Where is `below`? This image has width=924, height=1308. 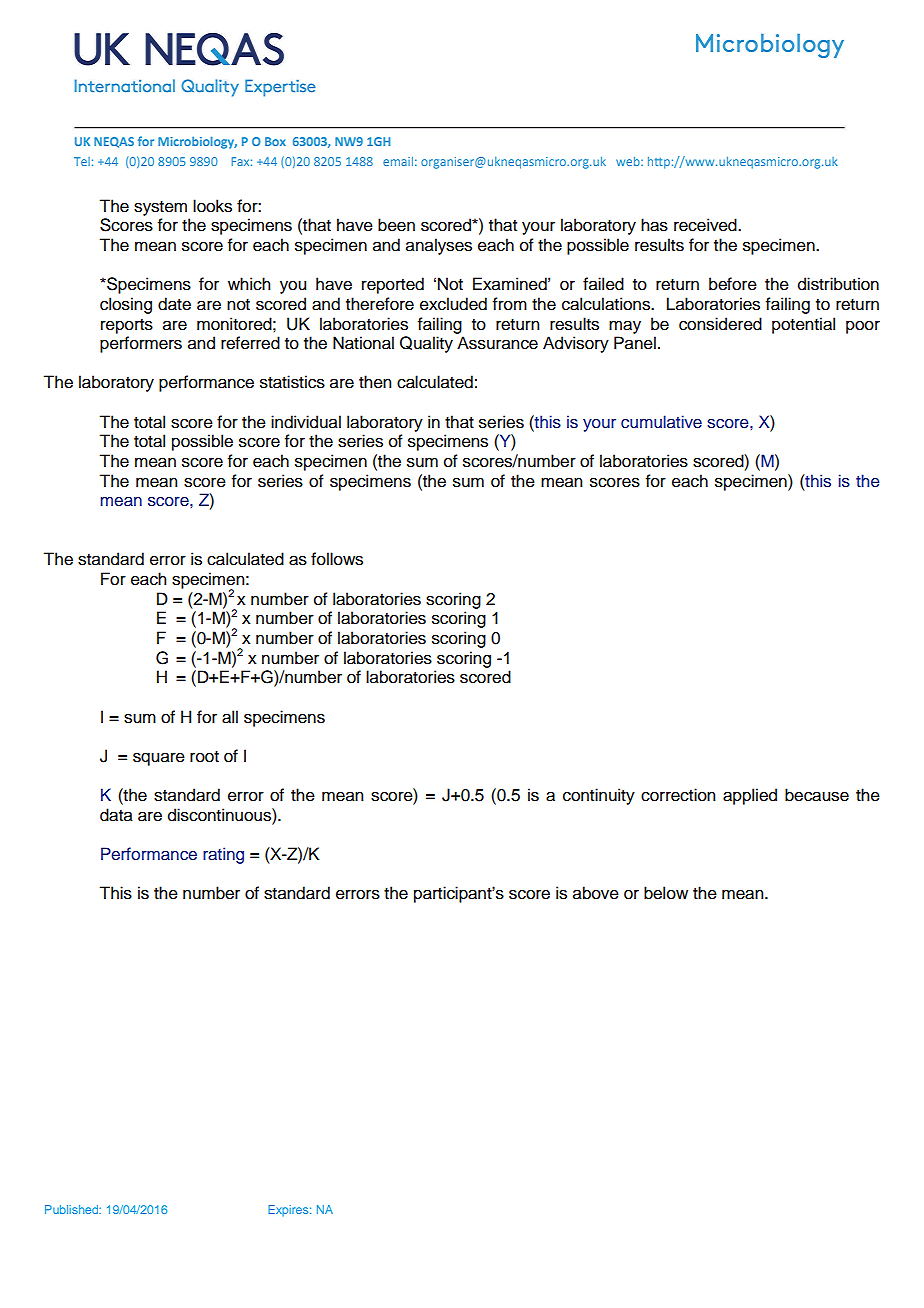
below is located at coordinates (666, 893).
